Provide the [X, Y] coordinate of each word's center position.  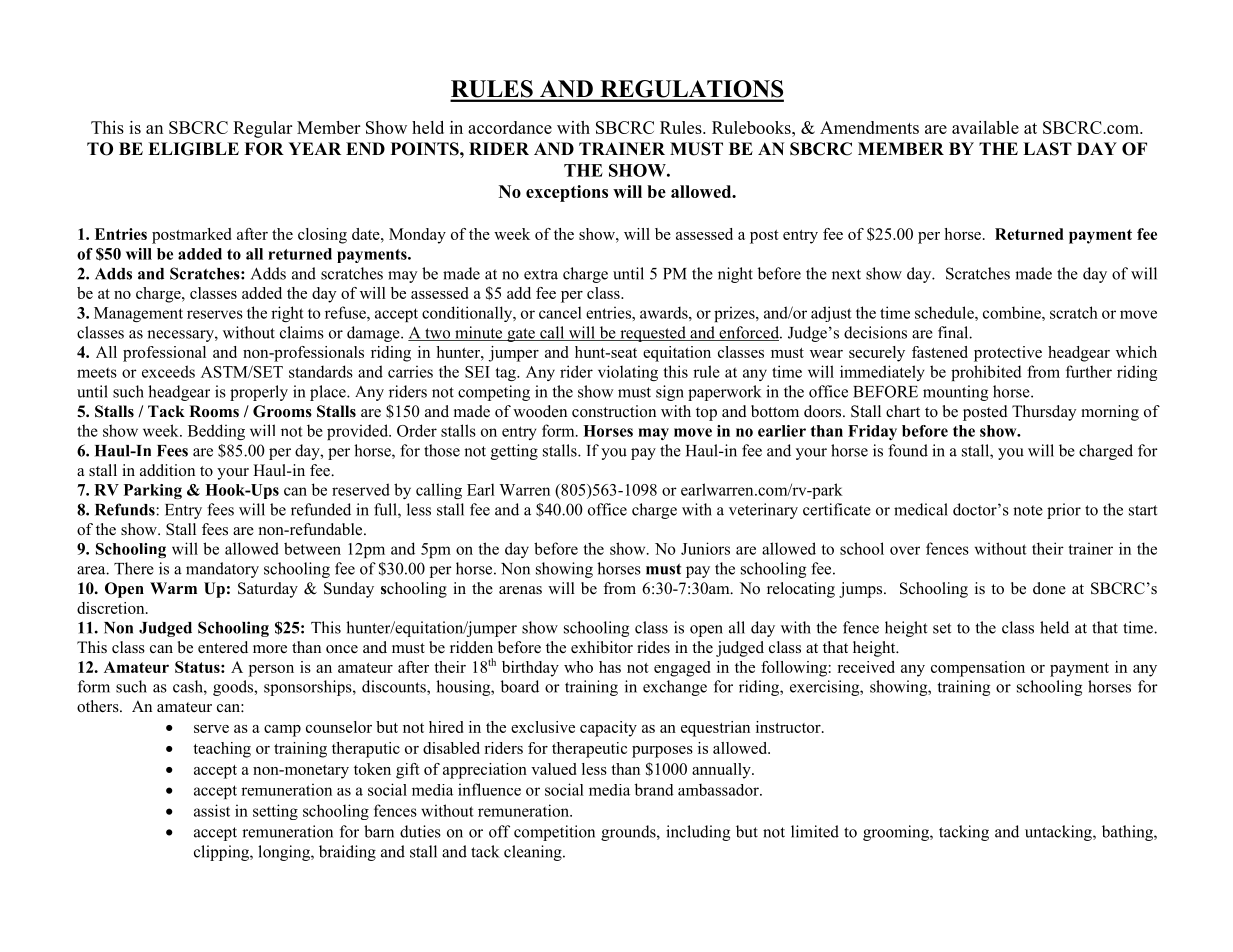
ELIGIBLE [193, 149]
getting [514, 452]
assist [212, 810]
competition [554, 833]
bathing [1128, 833]
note [1028, 510]
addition [167, 470]
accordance [510, 127]
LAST [1047, 149]
